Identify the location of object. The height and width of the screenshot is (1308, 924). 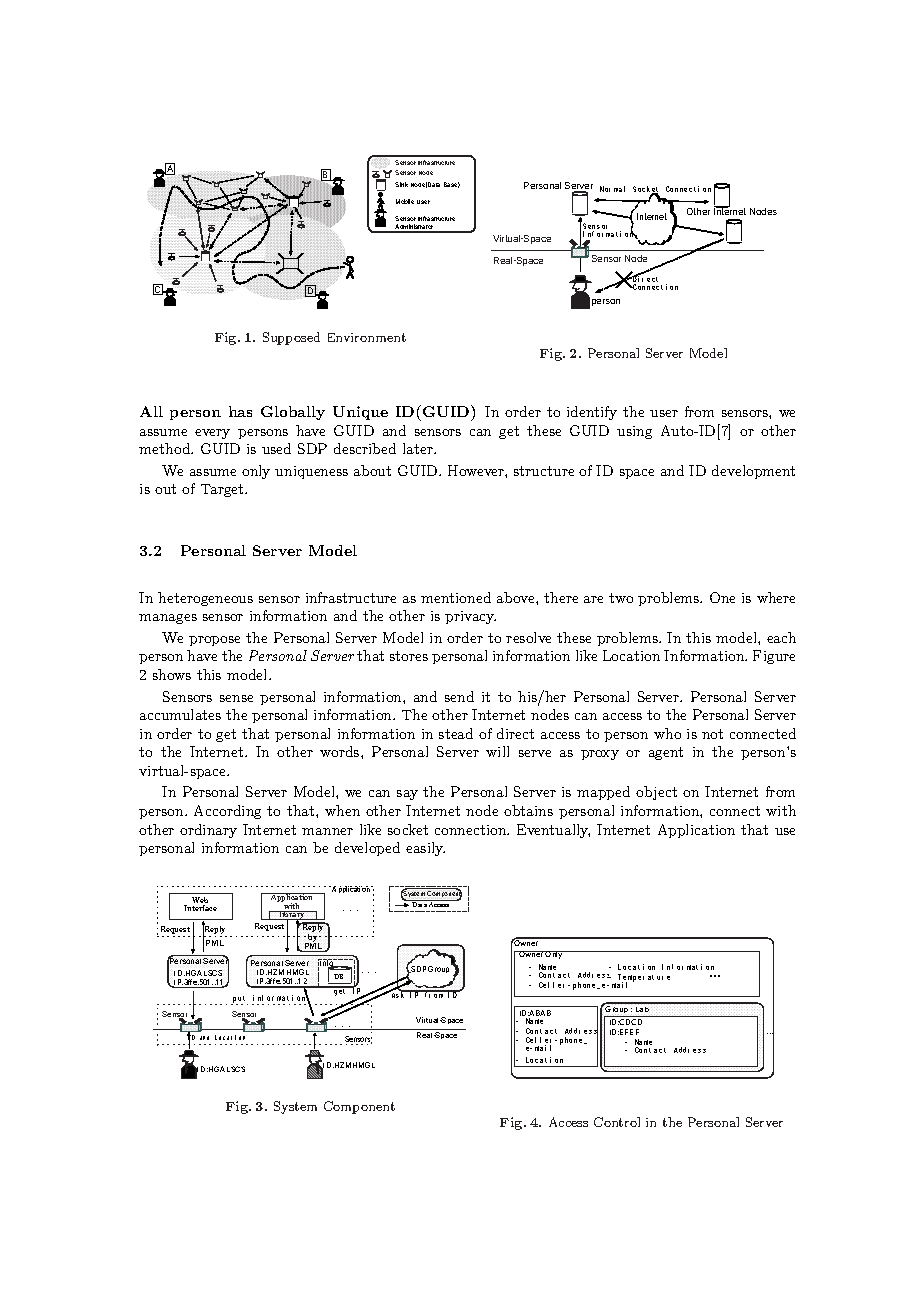
(656, 793).
